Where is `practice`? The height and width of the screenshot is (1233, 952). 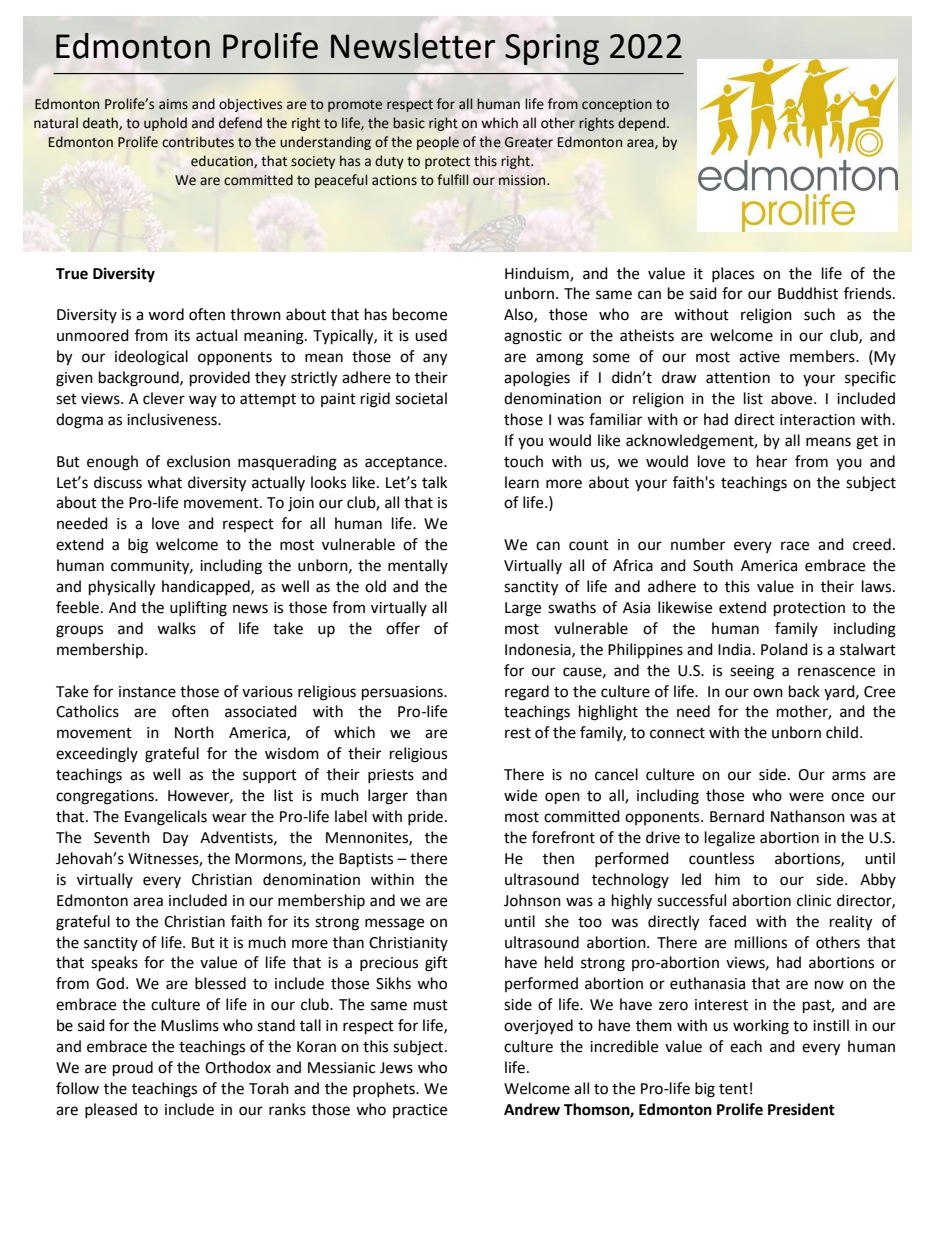
practice is located at coordinates (420, 1111).
